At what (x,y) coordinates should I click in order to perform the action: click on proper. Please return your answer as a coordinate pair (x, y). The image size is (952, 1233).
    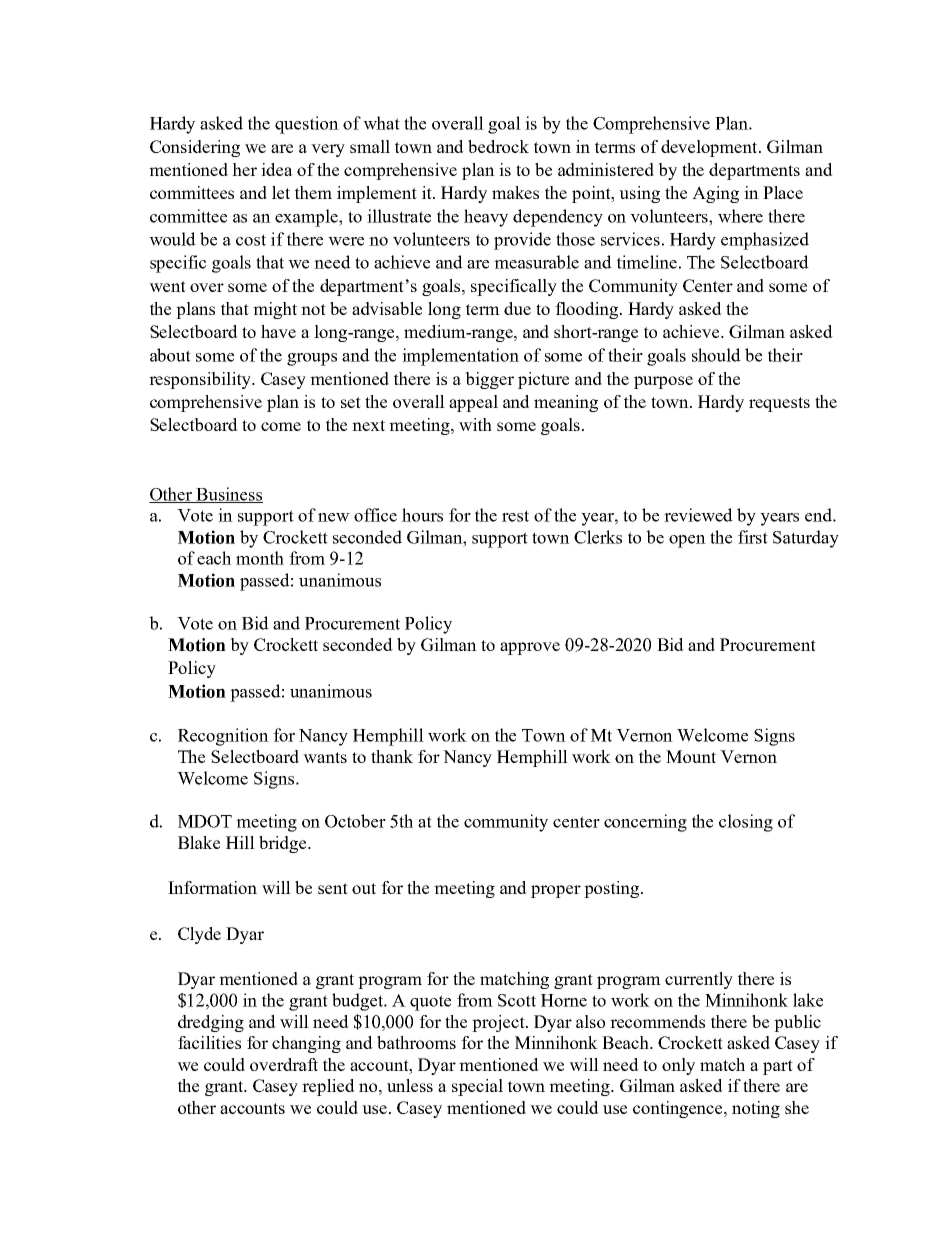
    Looking at the image, I should click on (556, 891).
